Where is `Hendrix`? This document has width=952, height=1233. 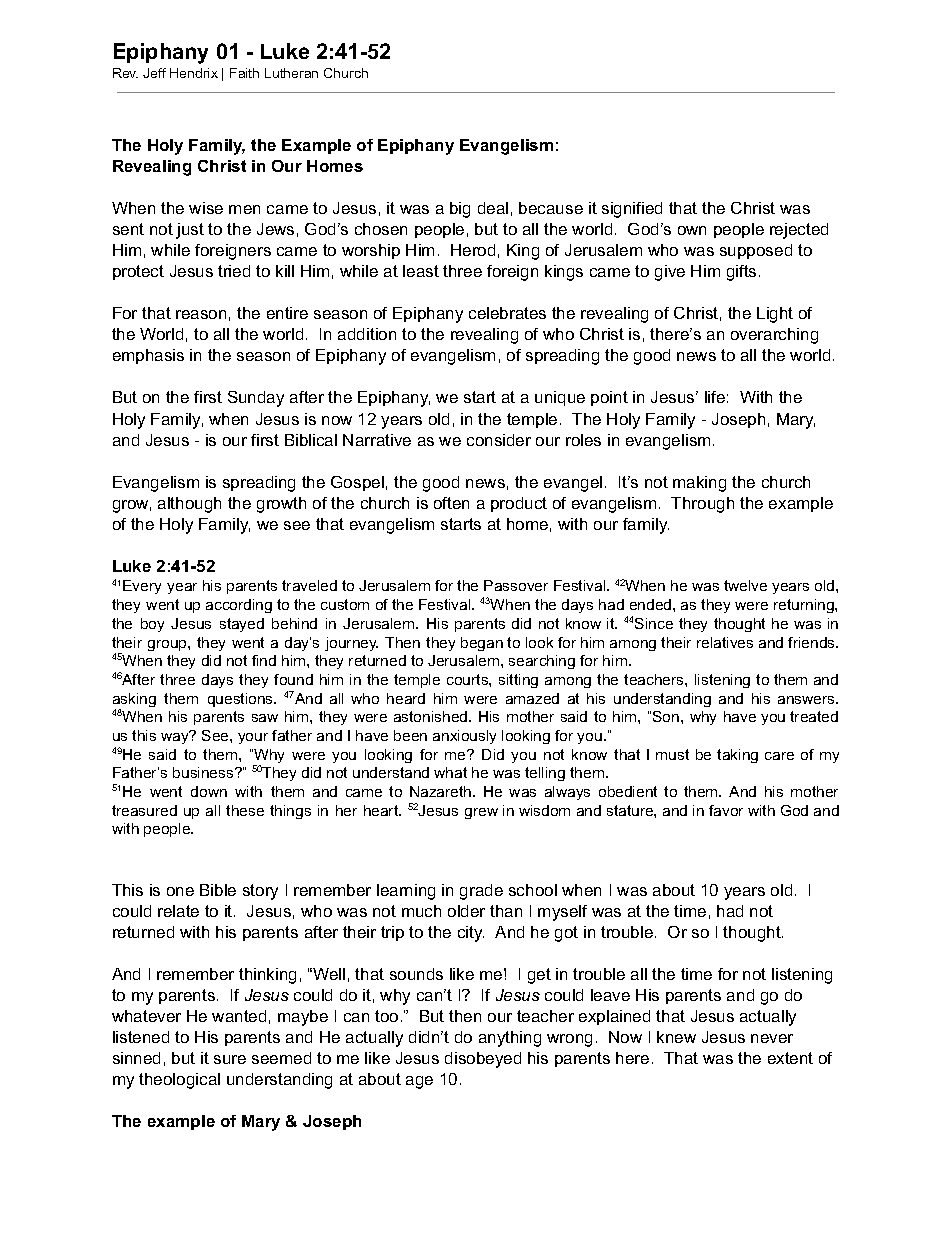 Hendrix is located at coordinates (194, 73).
